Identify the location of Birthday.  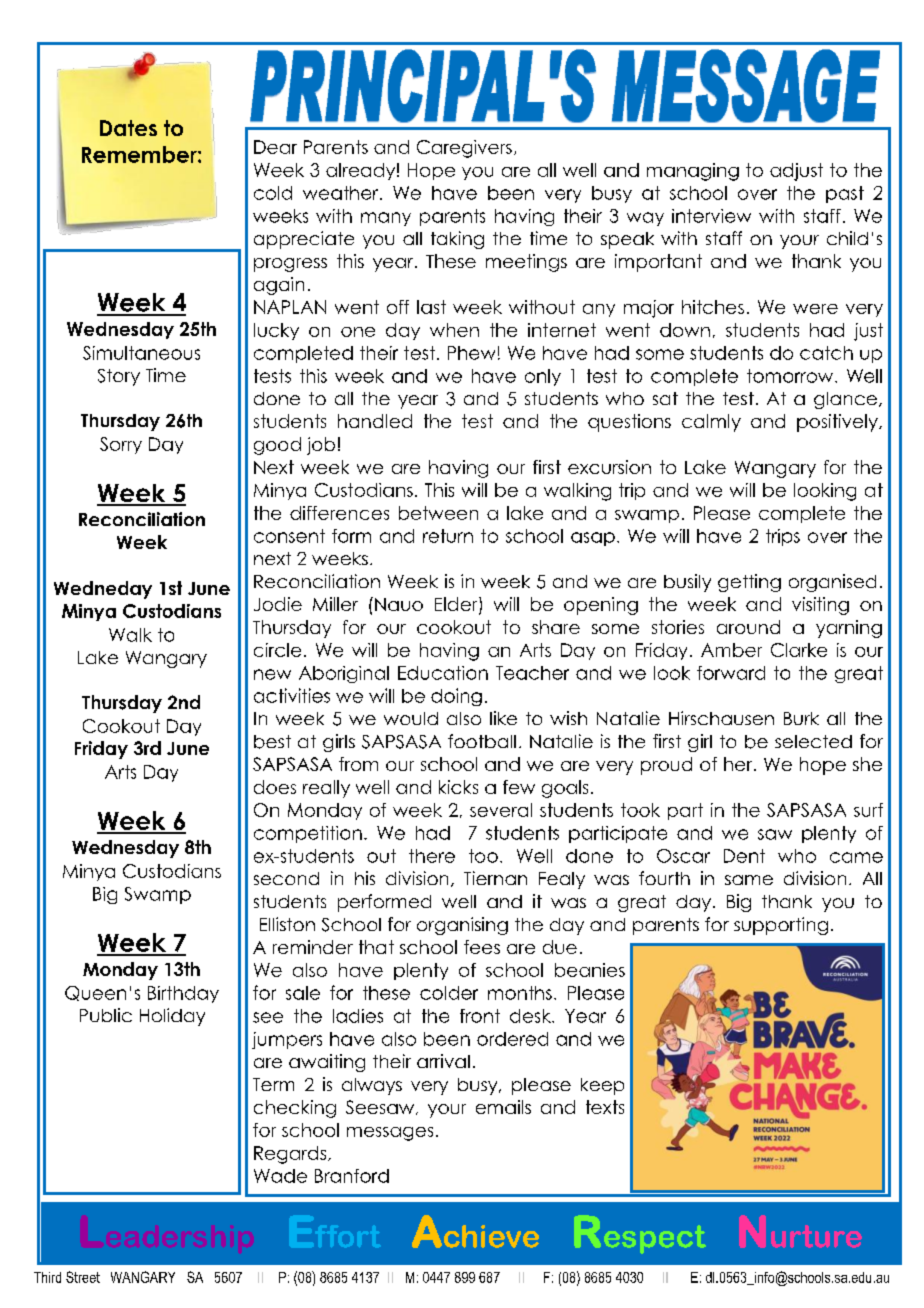
(183, 994).
